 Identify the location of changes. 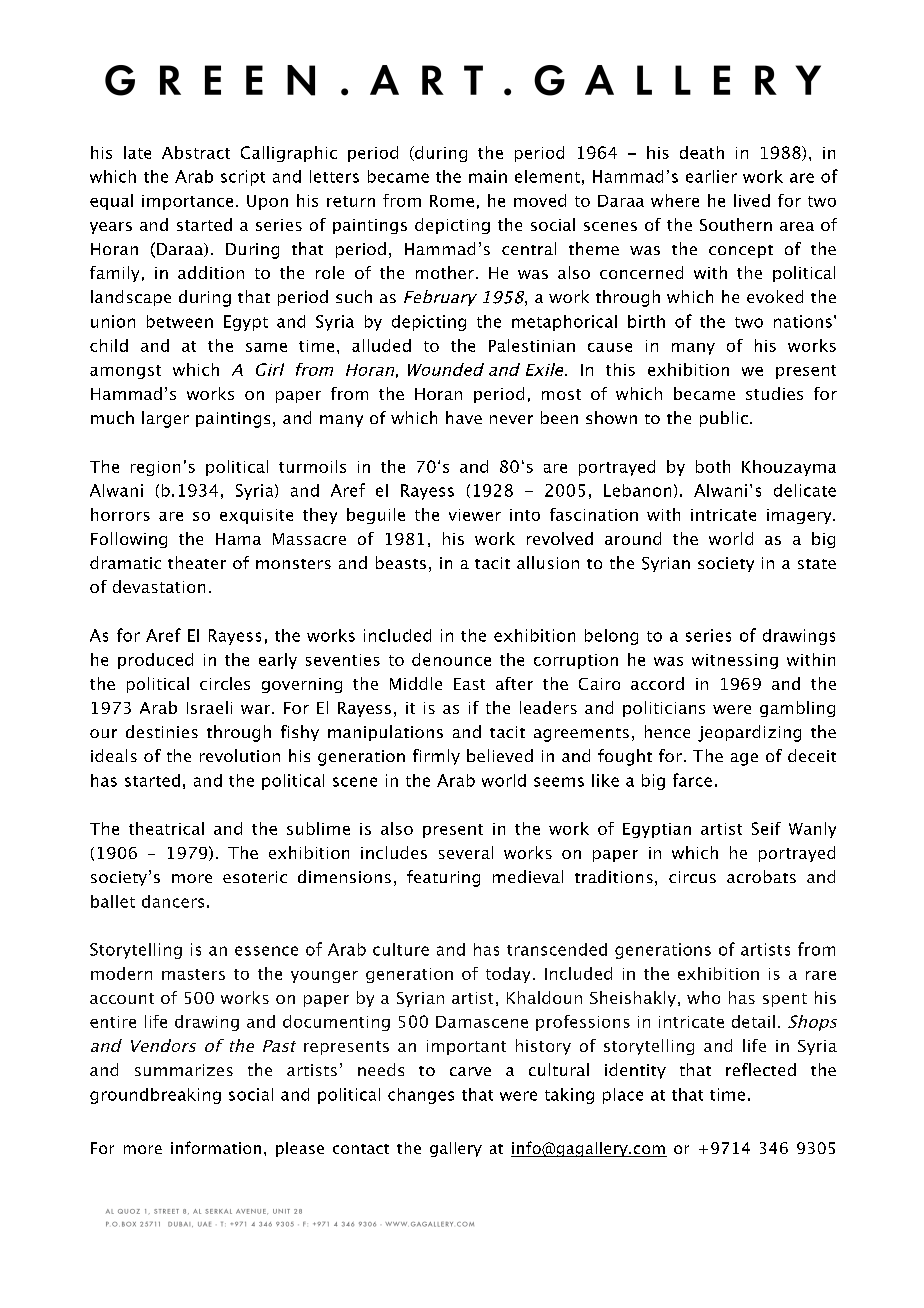
(421, 1096).
